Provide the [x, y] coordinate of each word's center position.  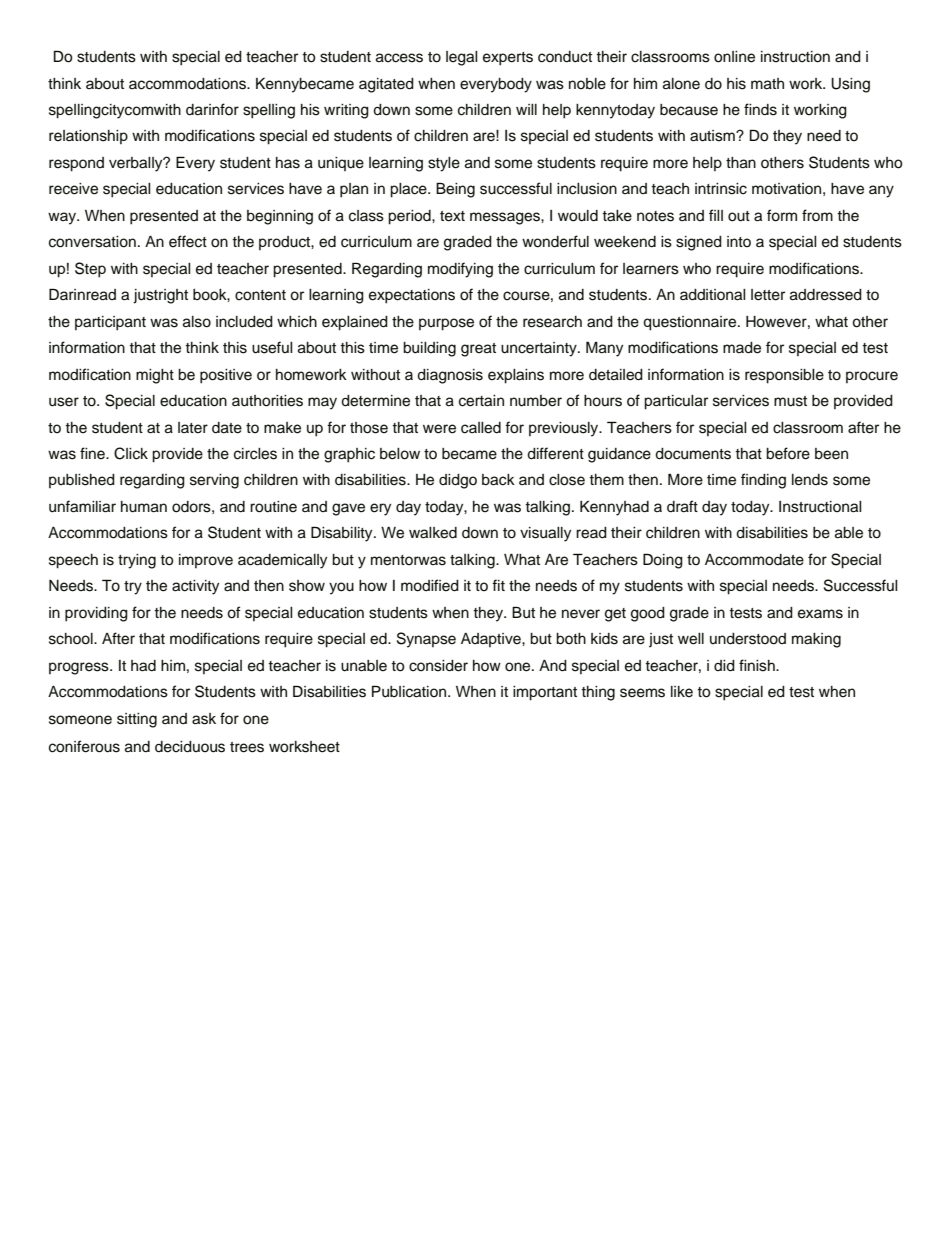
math [767, 84]
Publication [410, 691]
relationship [88, 137]
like [682, 692]
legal [461, 58]
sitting [137, 720]
